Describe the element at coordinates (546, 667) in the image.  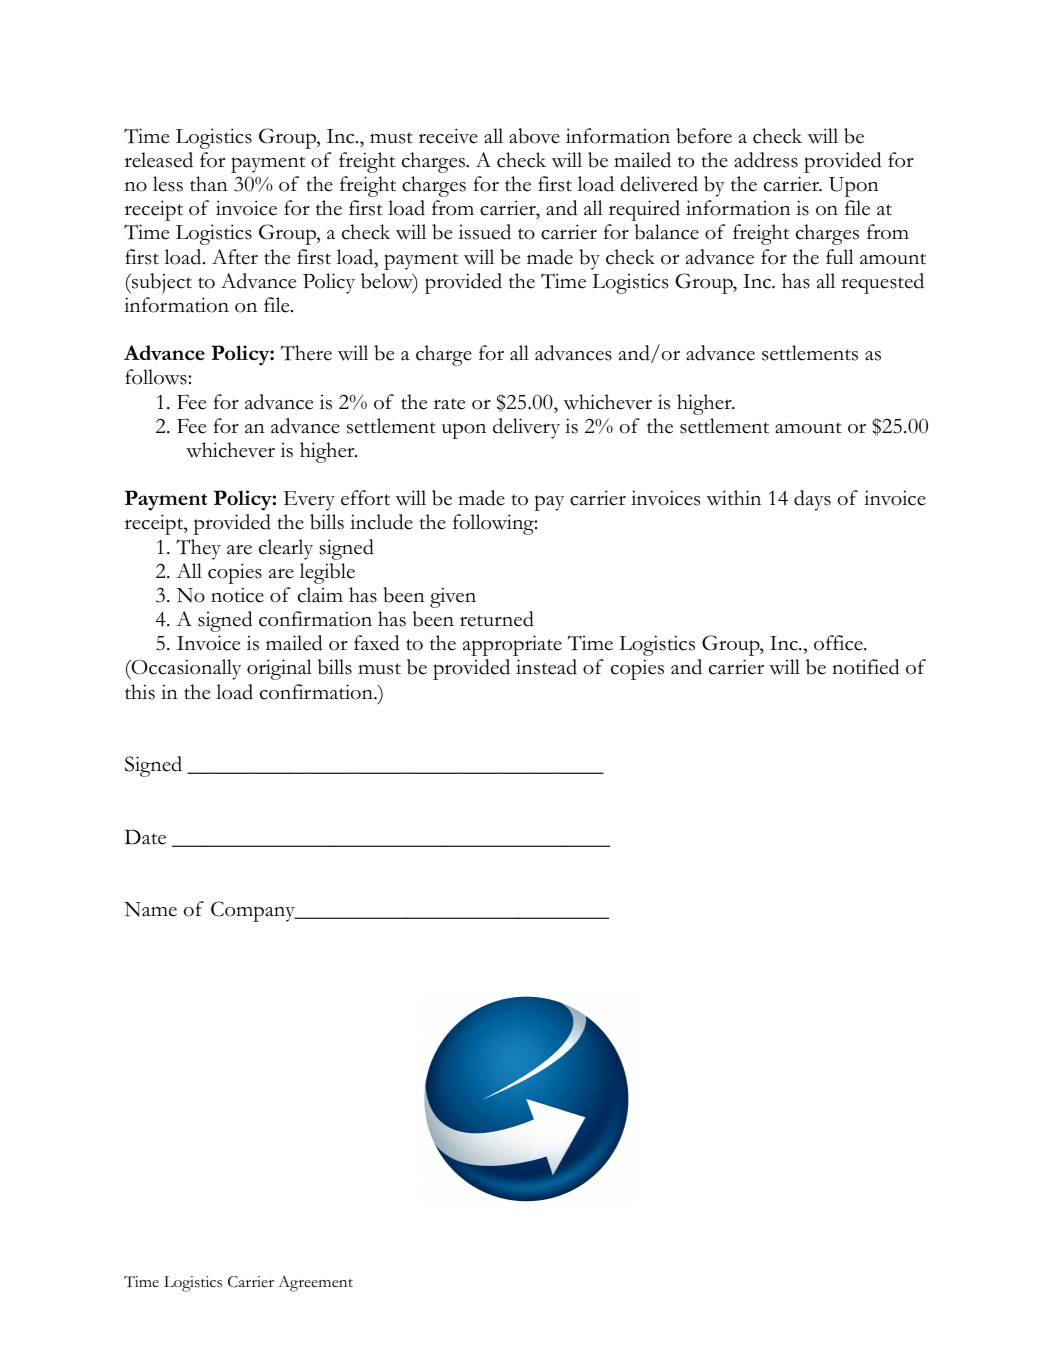
I see `instead` at that location.
